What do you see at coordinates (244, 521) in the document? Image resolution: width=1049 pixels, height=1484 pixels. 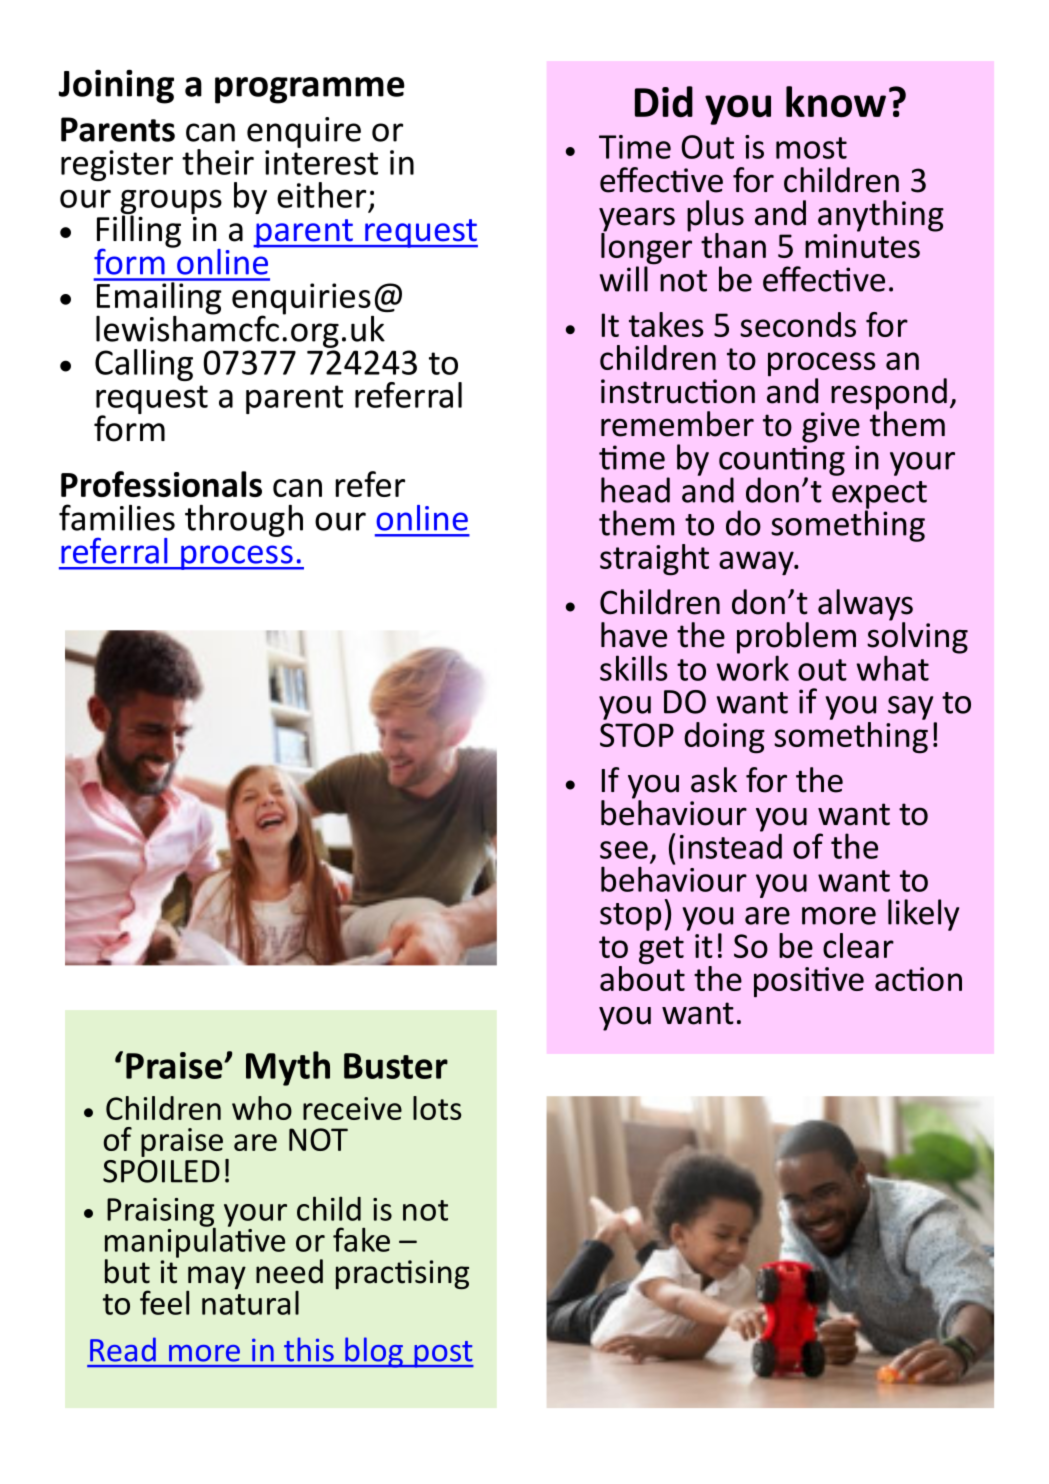 I see `through` at bounding box center [244, 521].
